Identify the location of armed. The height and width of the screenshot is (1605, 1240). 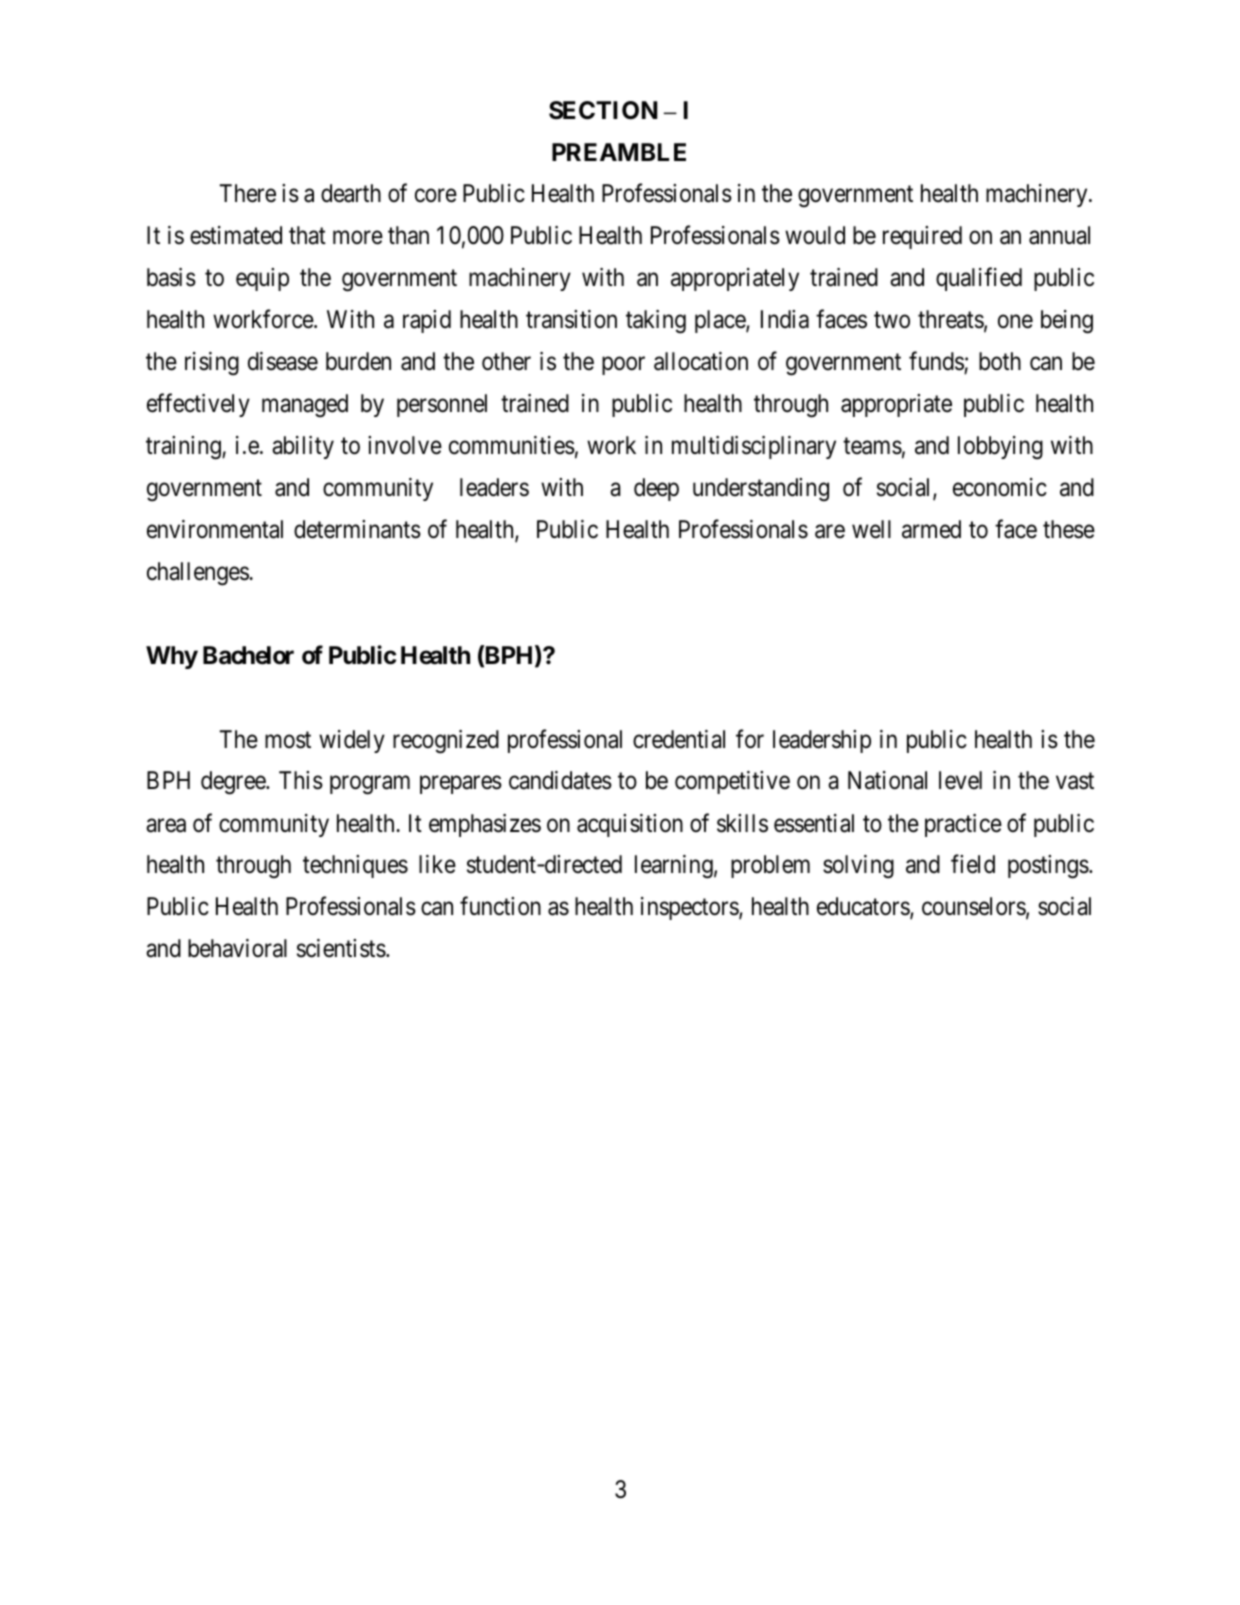
(931, 529).
